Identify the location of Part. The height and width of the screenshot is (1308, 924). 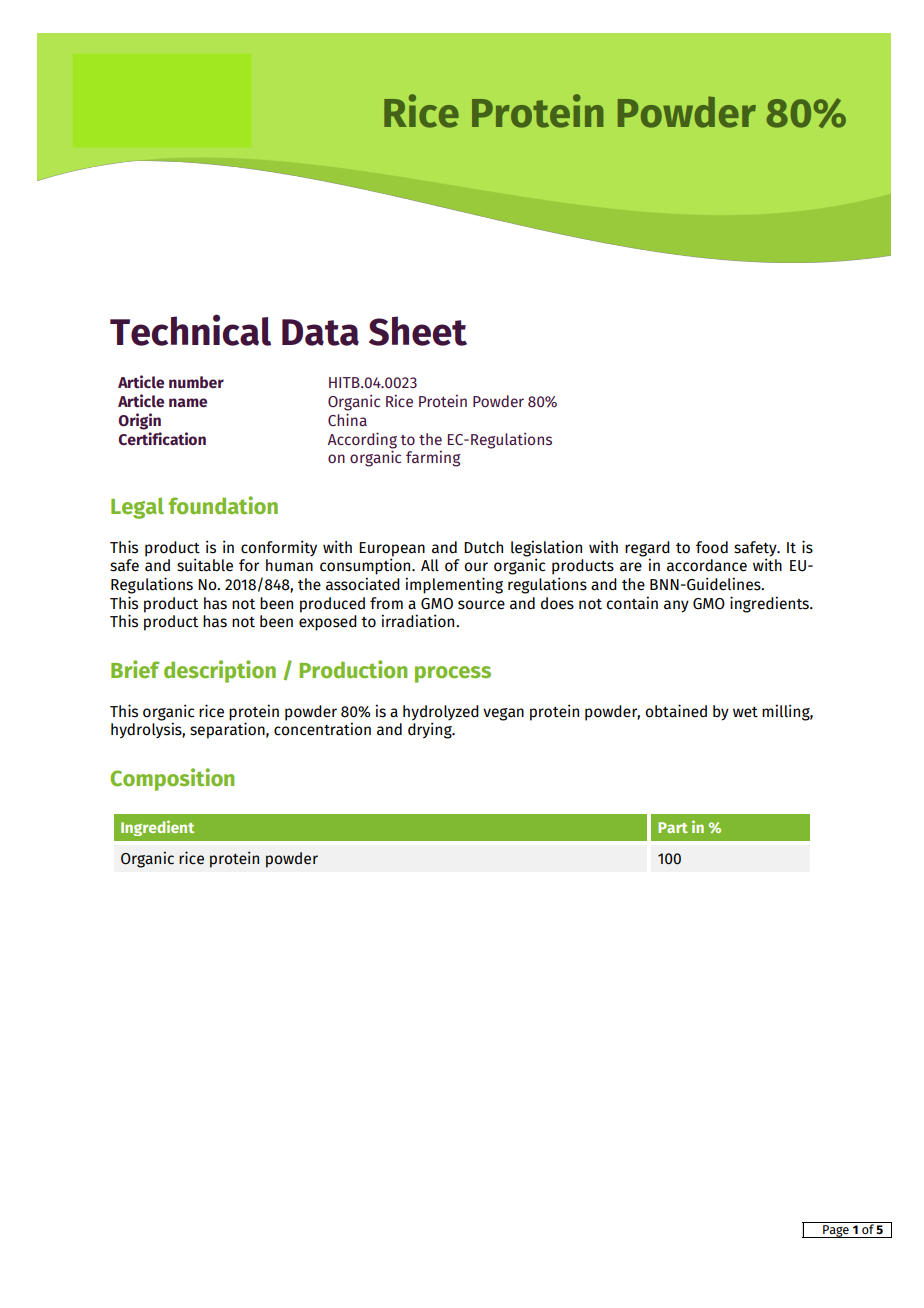
(673, 827).
